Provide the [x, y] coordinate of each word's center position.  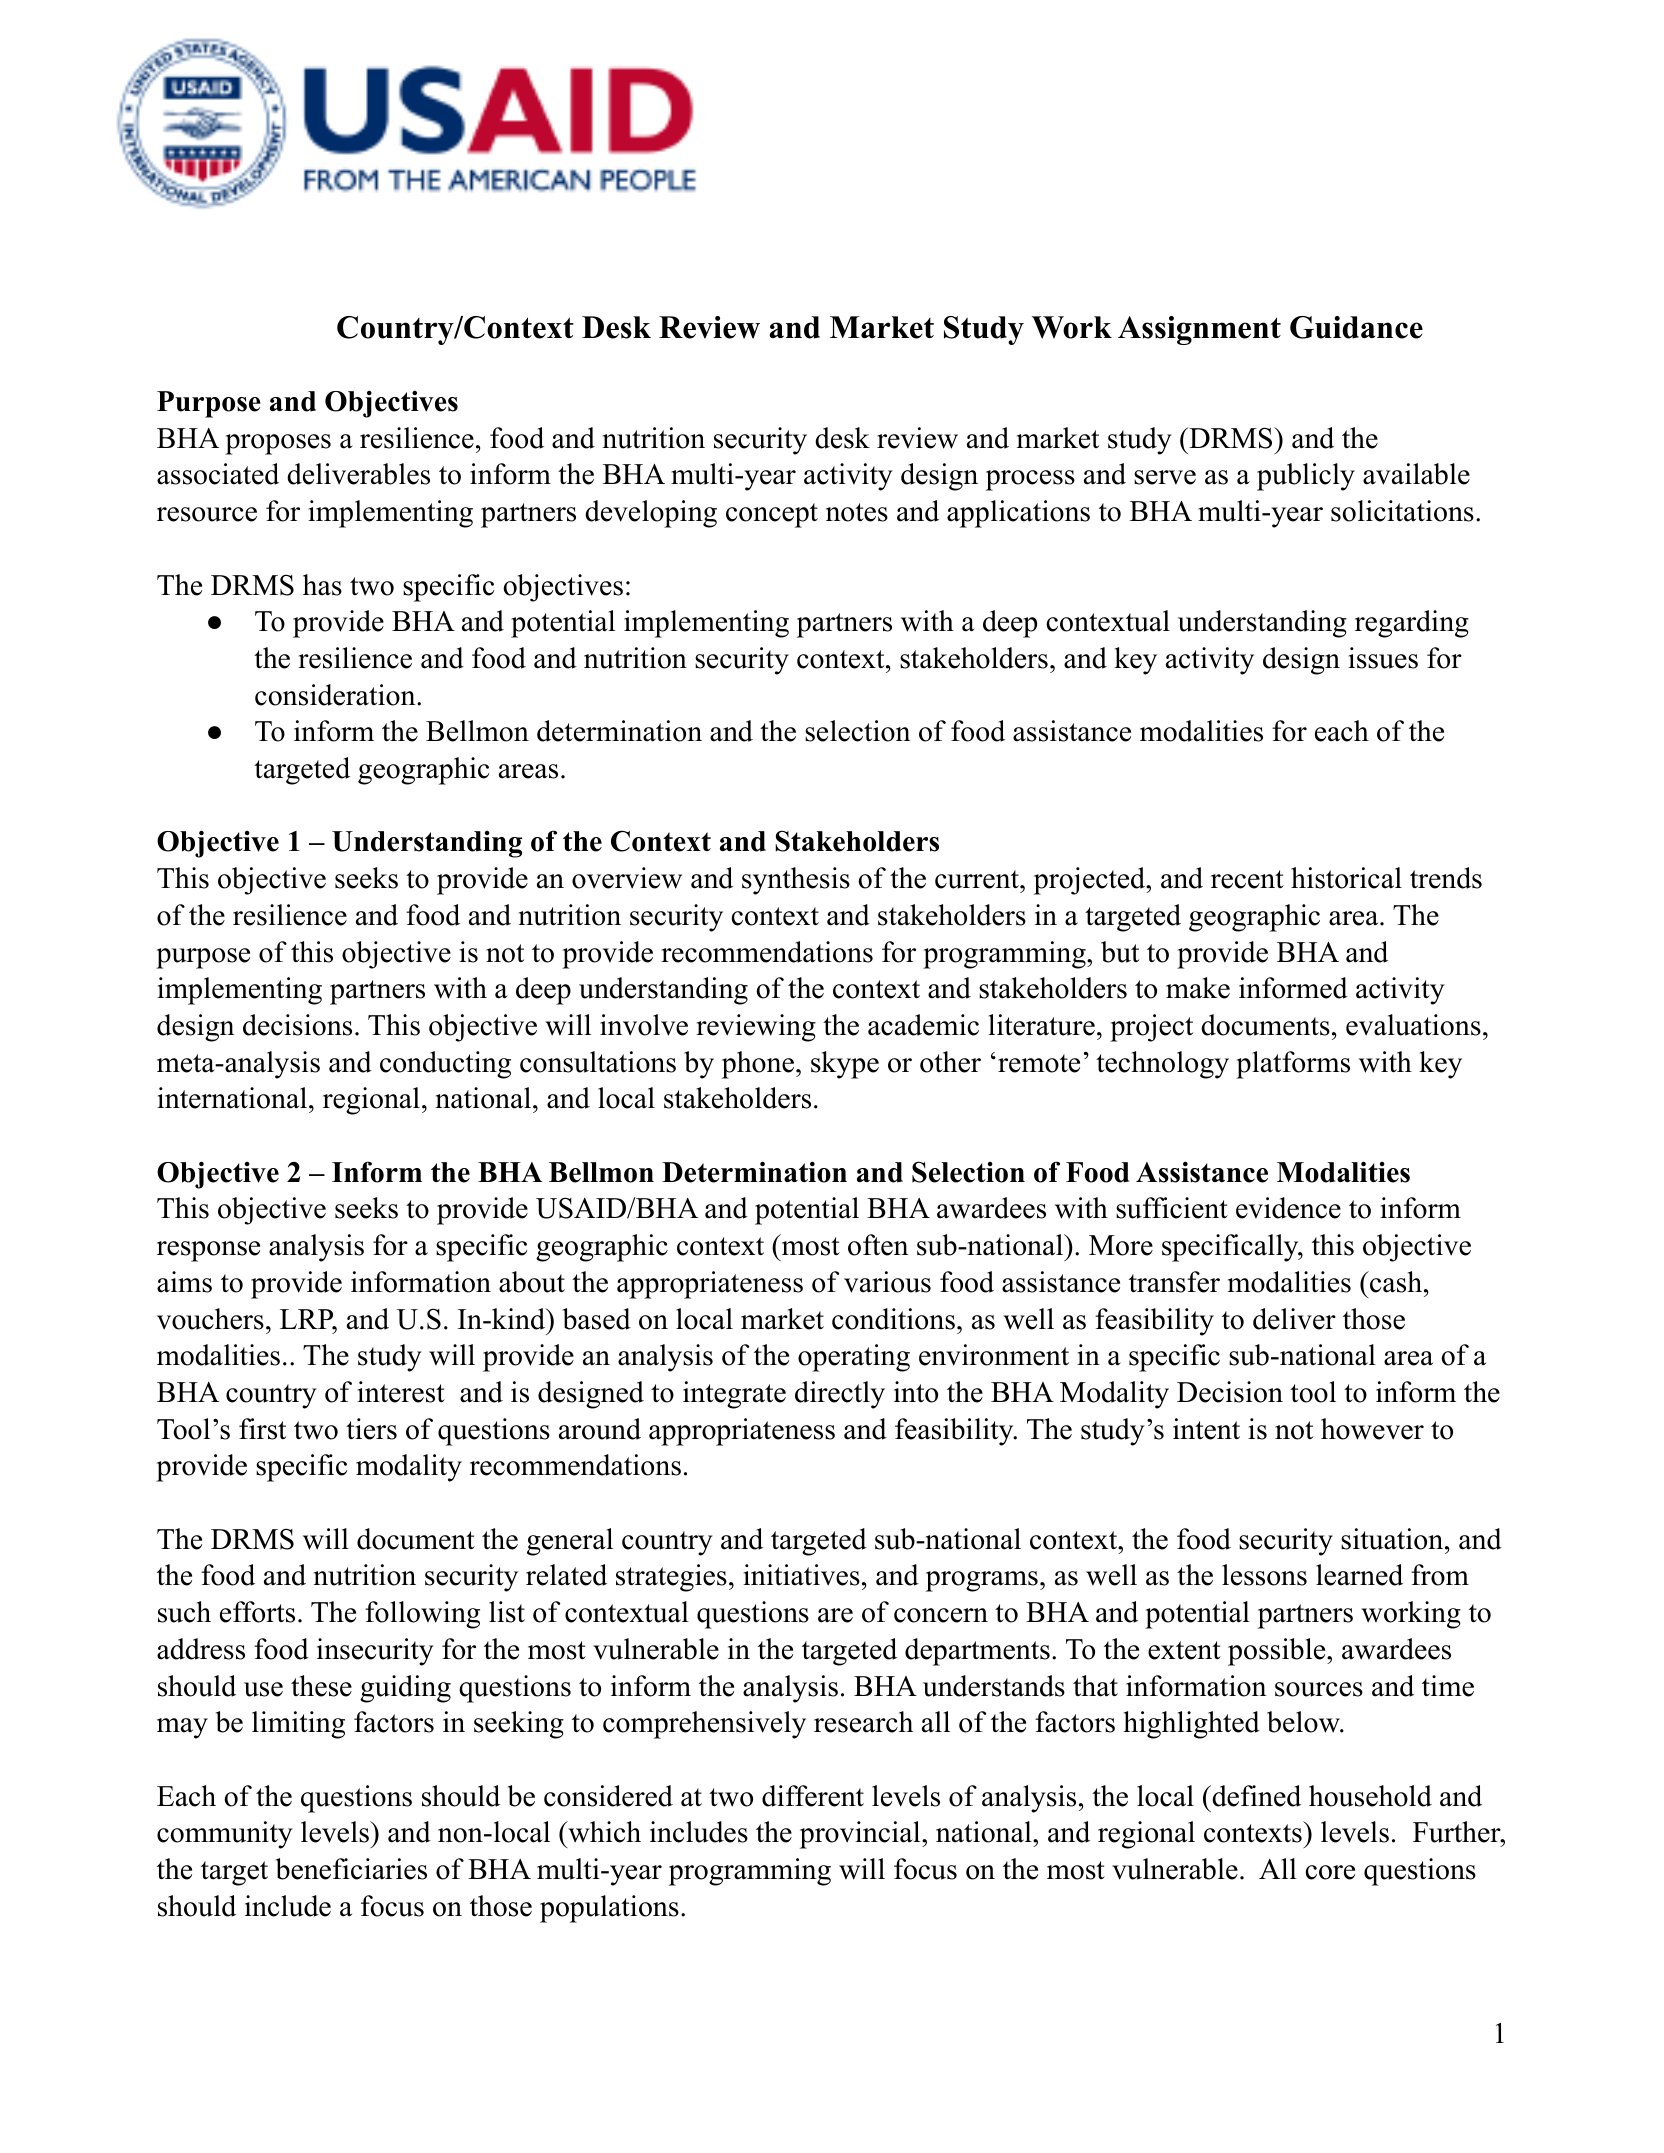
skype [845, 1065]
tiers [371, 1429]
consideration [336, 695]
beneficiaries [351, 1869]
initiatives [801, 1575]
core [1330, 1872]
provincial [861, 1835]
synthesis [796, 881]
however [1372, 1429]
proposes [278, 444]
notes [857, 512]
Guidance [1356, 327]
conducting [445, 1065]
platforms [1293, 1065]
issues [1383, 658]
